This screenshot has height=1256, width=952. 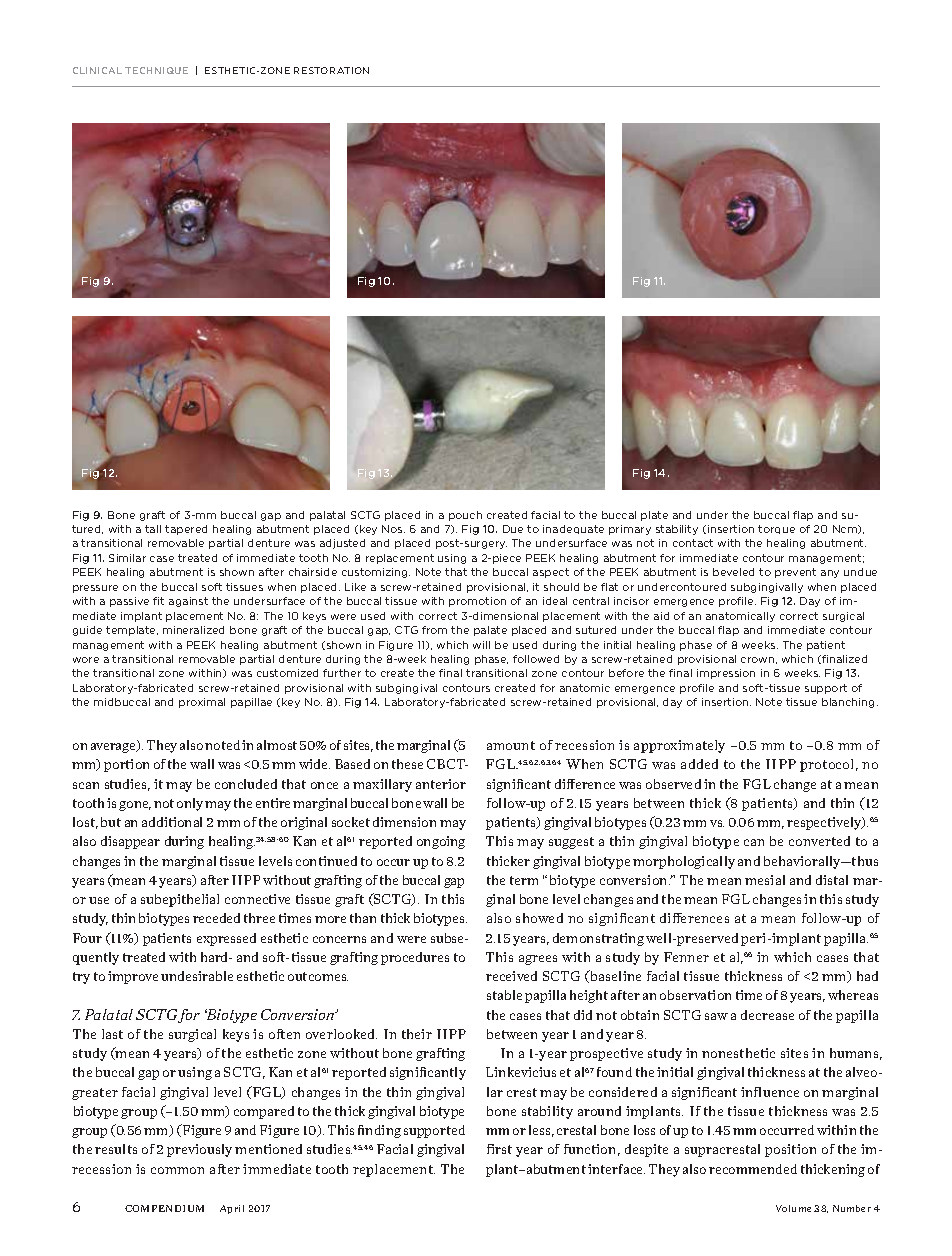 What do you see at coordinates (441, 842) in the screenshot?
I see `ongoing` at bounding box center [441, 842].
